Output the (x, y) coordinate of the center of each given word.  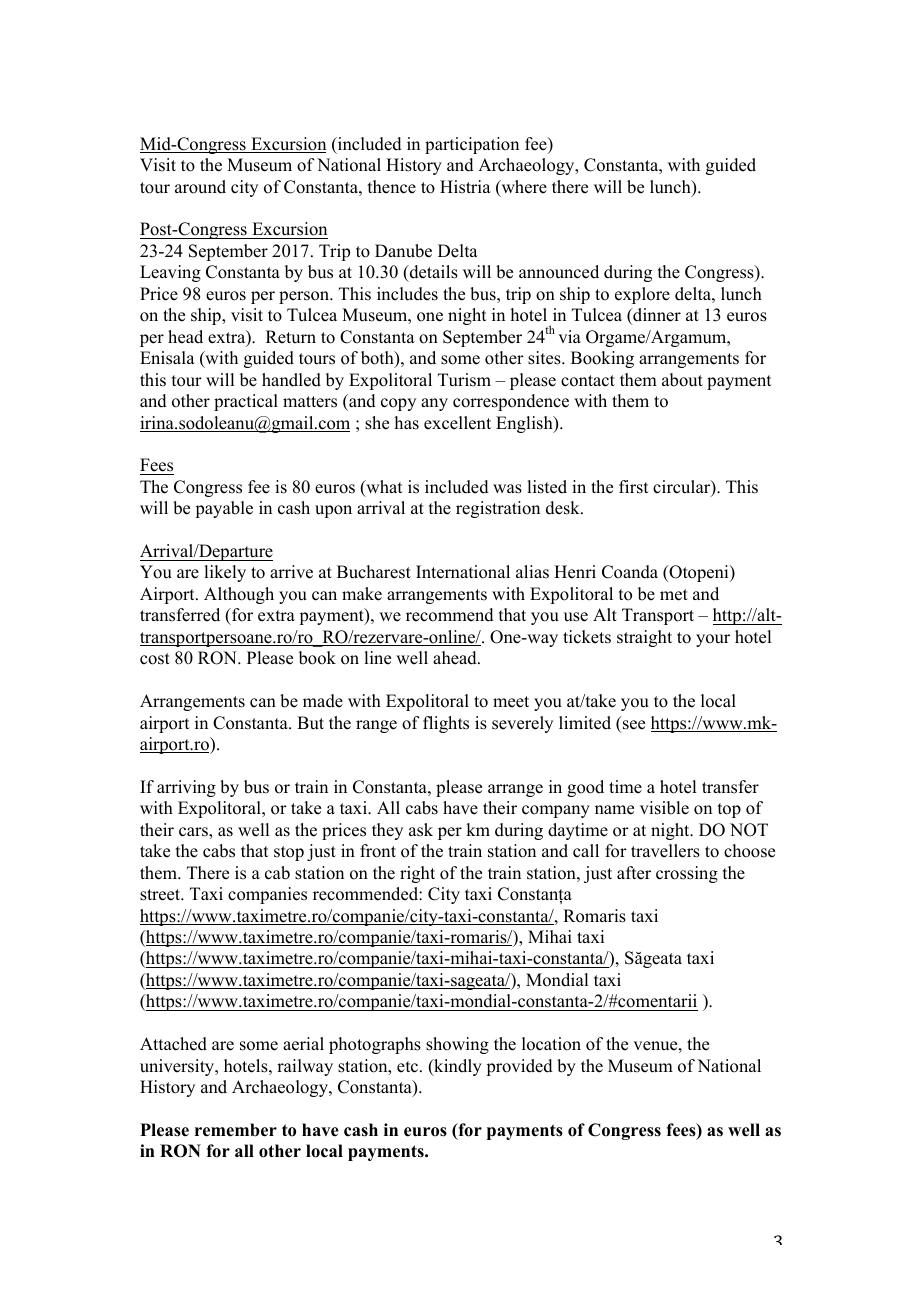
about (682, 380)
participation (472, 145)
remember (236, 1130)
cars (194, 832)
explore (642, 295)
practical (246, 402)
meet (511, 702)
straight (644, 638)
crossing (687, 874)
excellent (457, 423)
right (417, 874)
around (200, 187)
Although (239, 595)
